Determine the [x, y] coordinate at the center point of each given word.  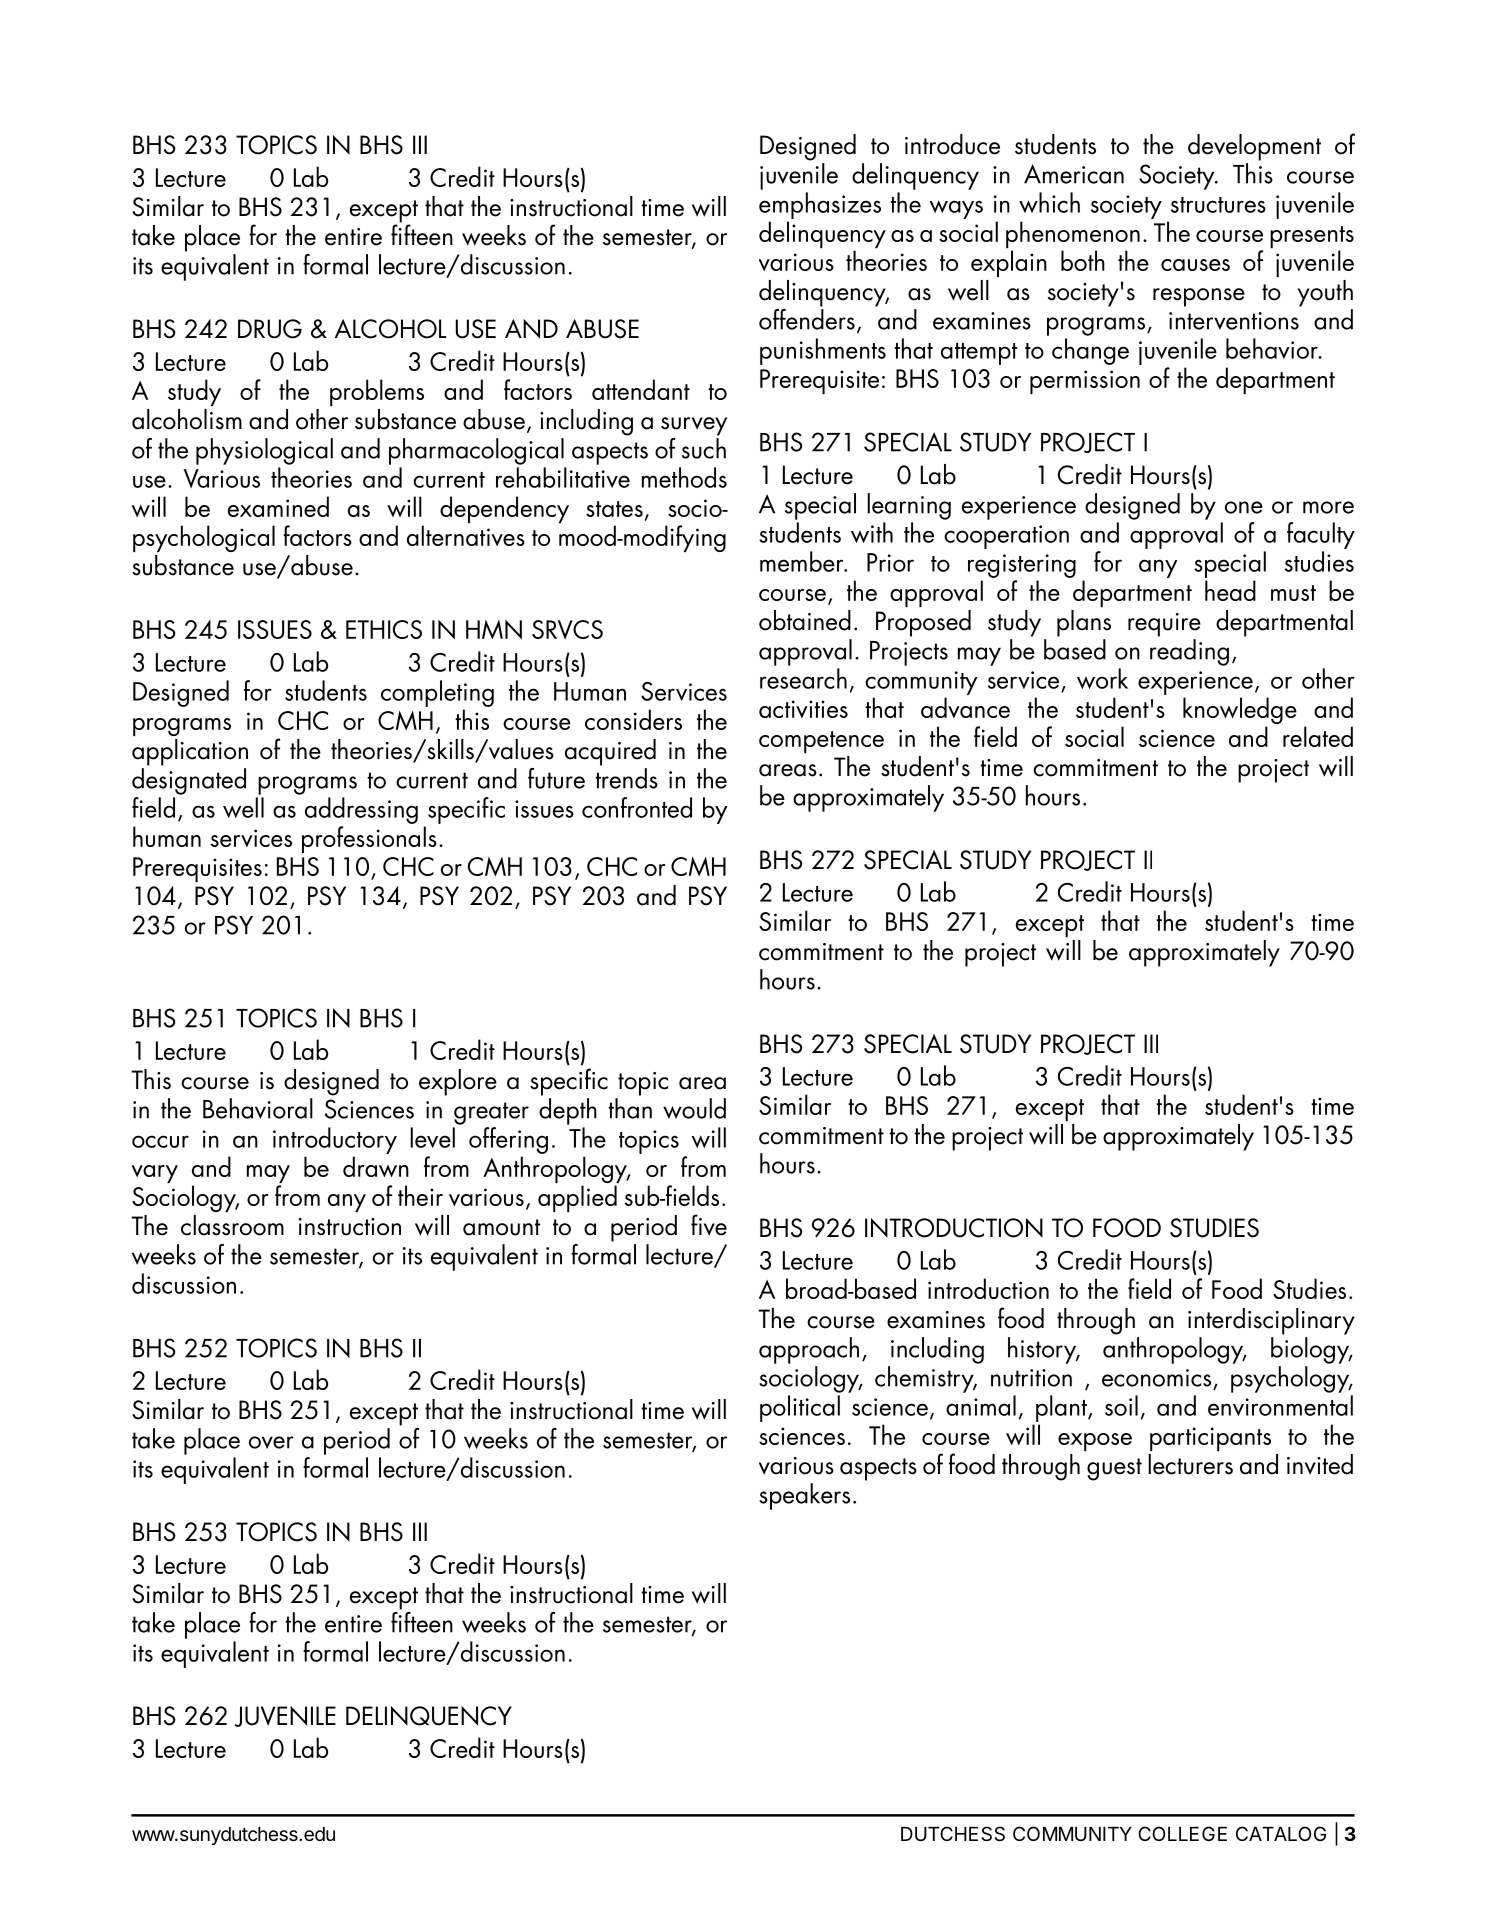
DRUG [270, 329]
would [694, 1108]
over [271, 1442]
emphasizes [820, 205]
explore [458, 1082]
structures [1218, 205]
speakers [804, 1496]
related [1318, 736]
